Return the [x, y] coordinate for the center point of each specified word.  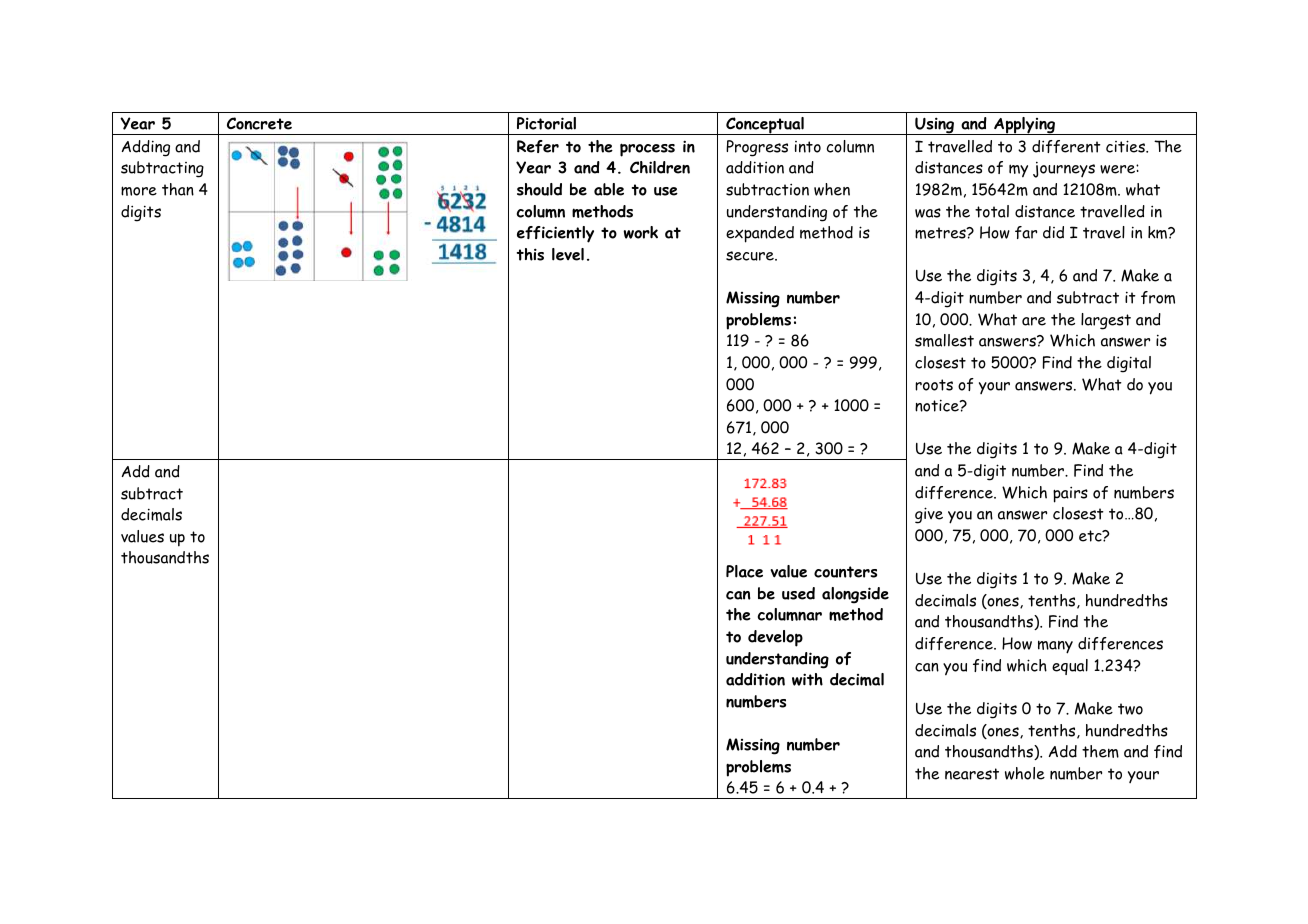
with [807, 679]
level [568, 254]
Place [744, 571]
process [647, 150]
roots [934, 385]
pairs [1070, 494]
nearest [972, 774]
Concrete [259, 123]
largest [1106, 321]
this [530, 254]
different [1066, 146]
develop [775, 638]
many [1055, 647]
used [798, 593]
